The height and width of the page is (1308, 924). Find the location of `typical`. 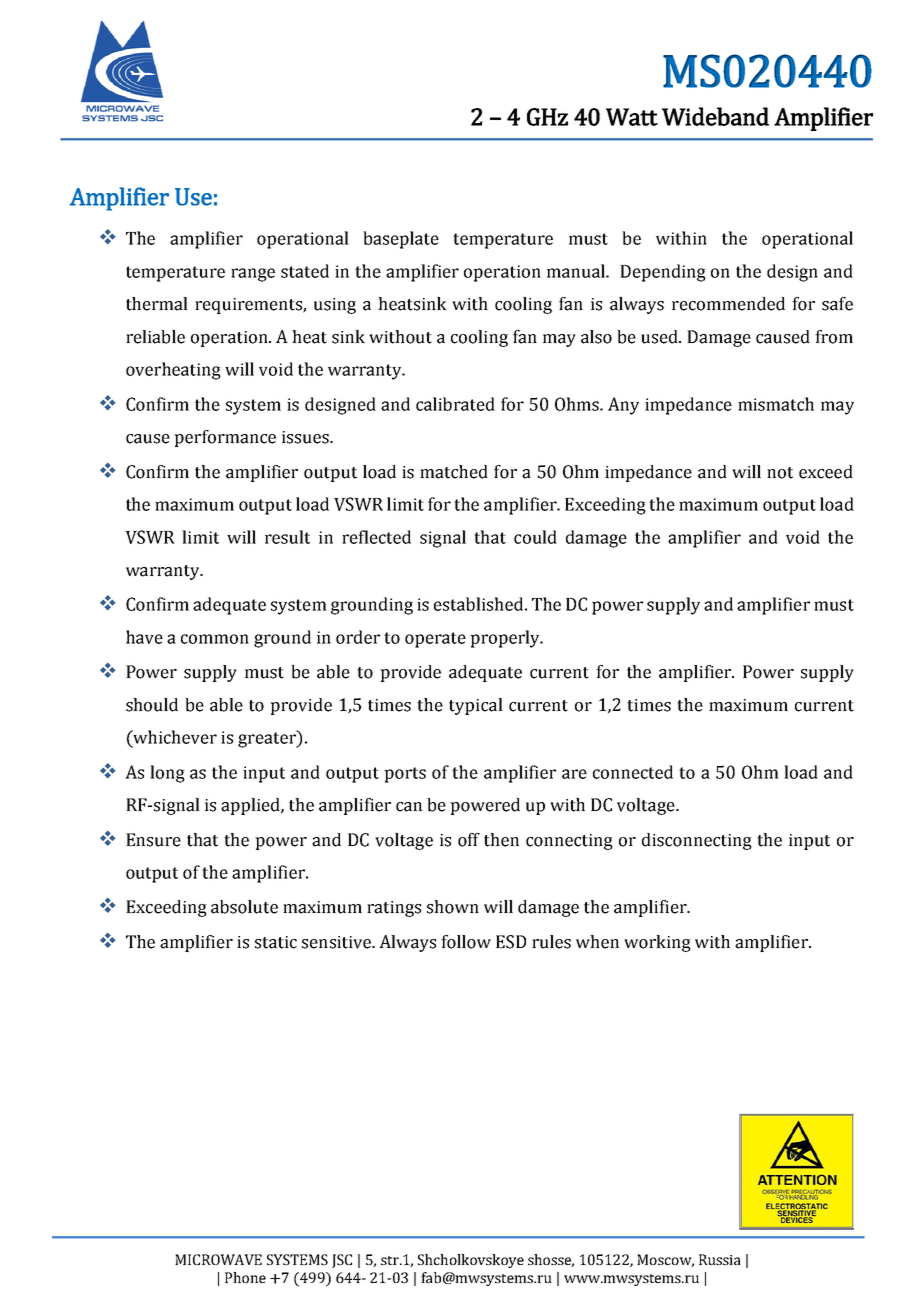

typical is located at coordinates (476, 706).
